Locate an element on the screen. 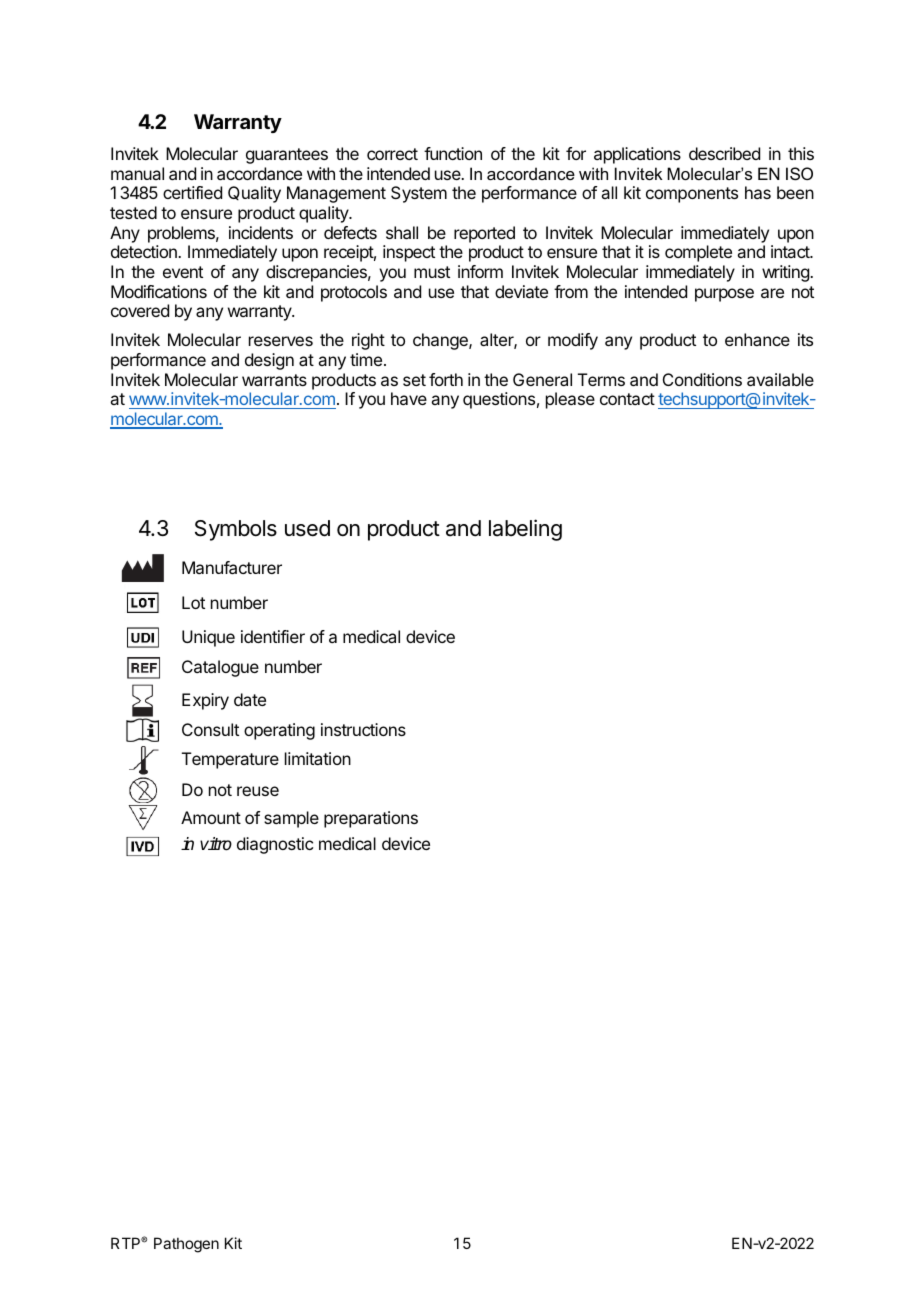 The image size is (924, 1308). Pathogen is located at coordinates (186, 1245).
